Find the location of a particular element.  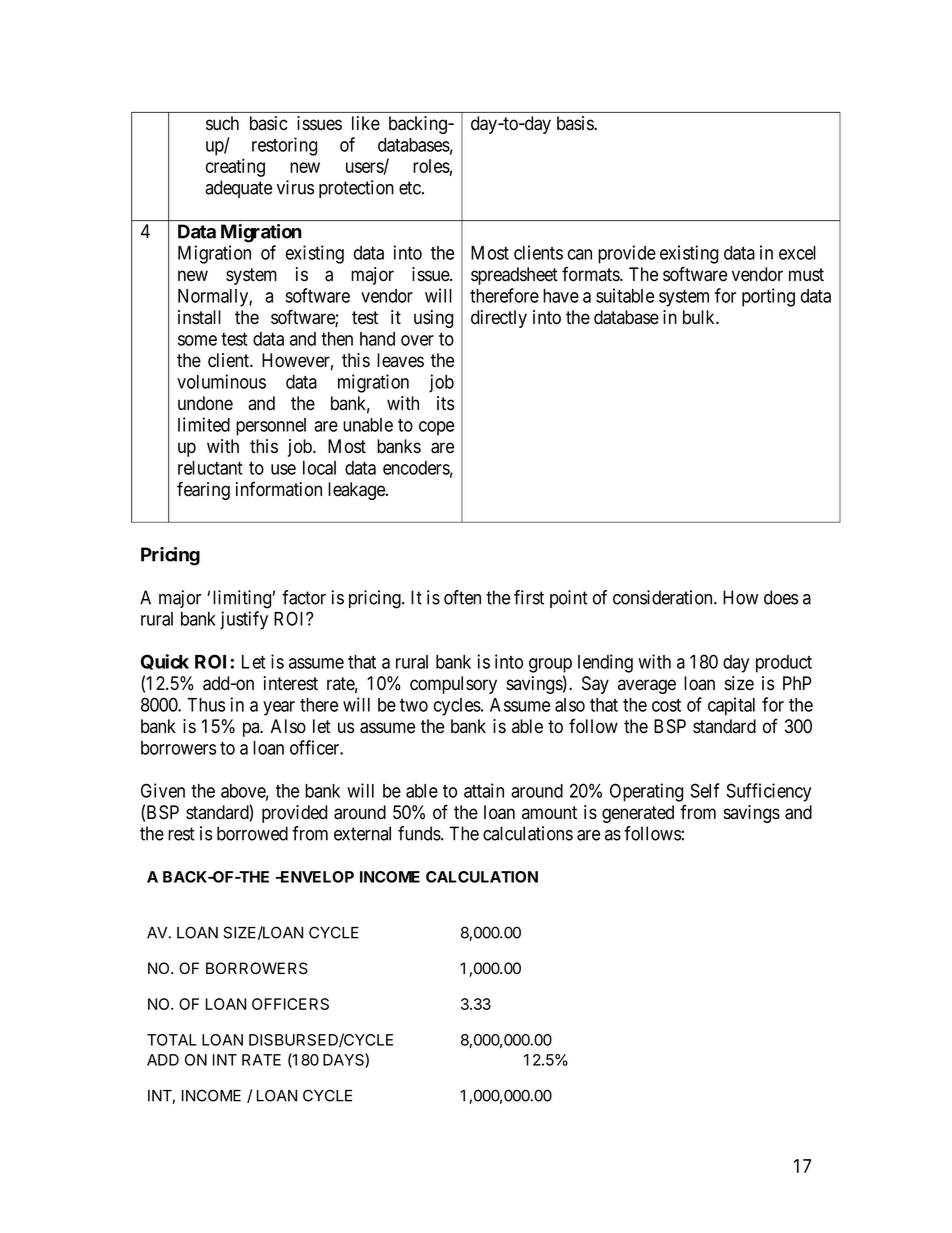

capital is located at coordinates (731, 706).
